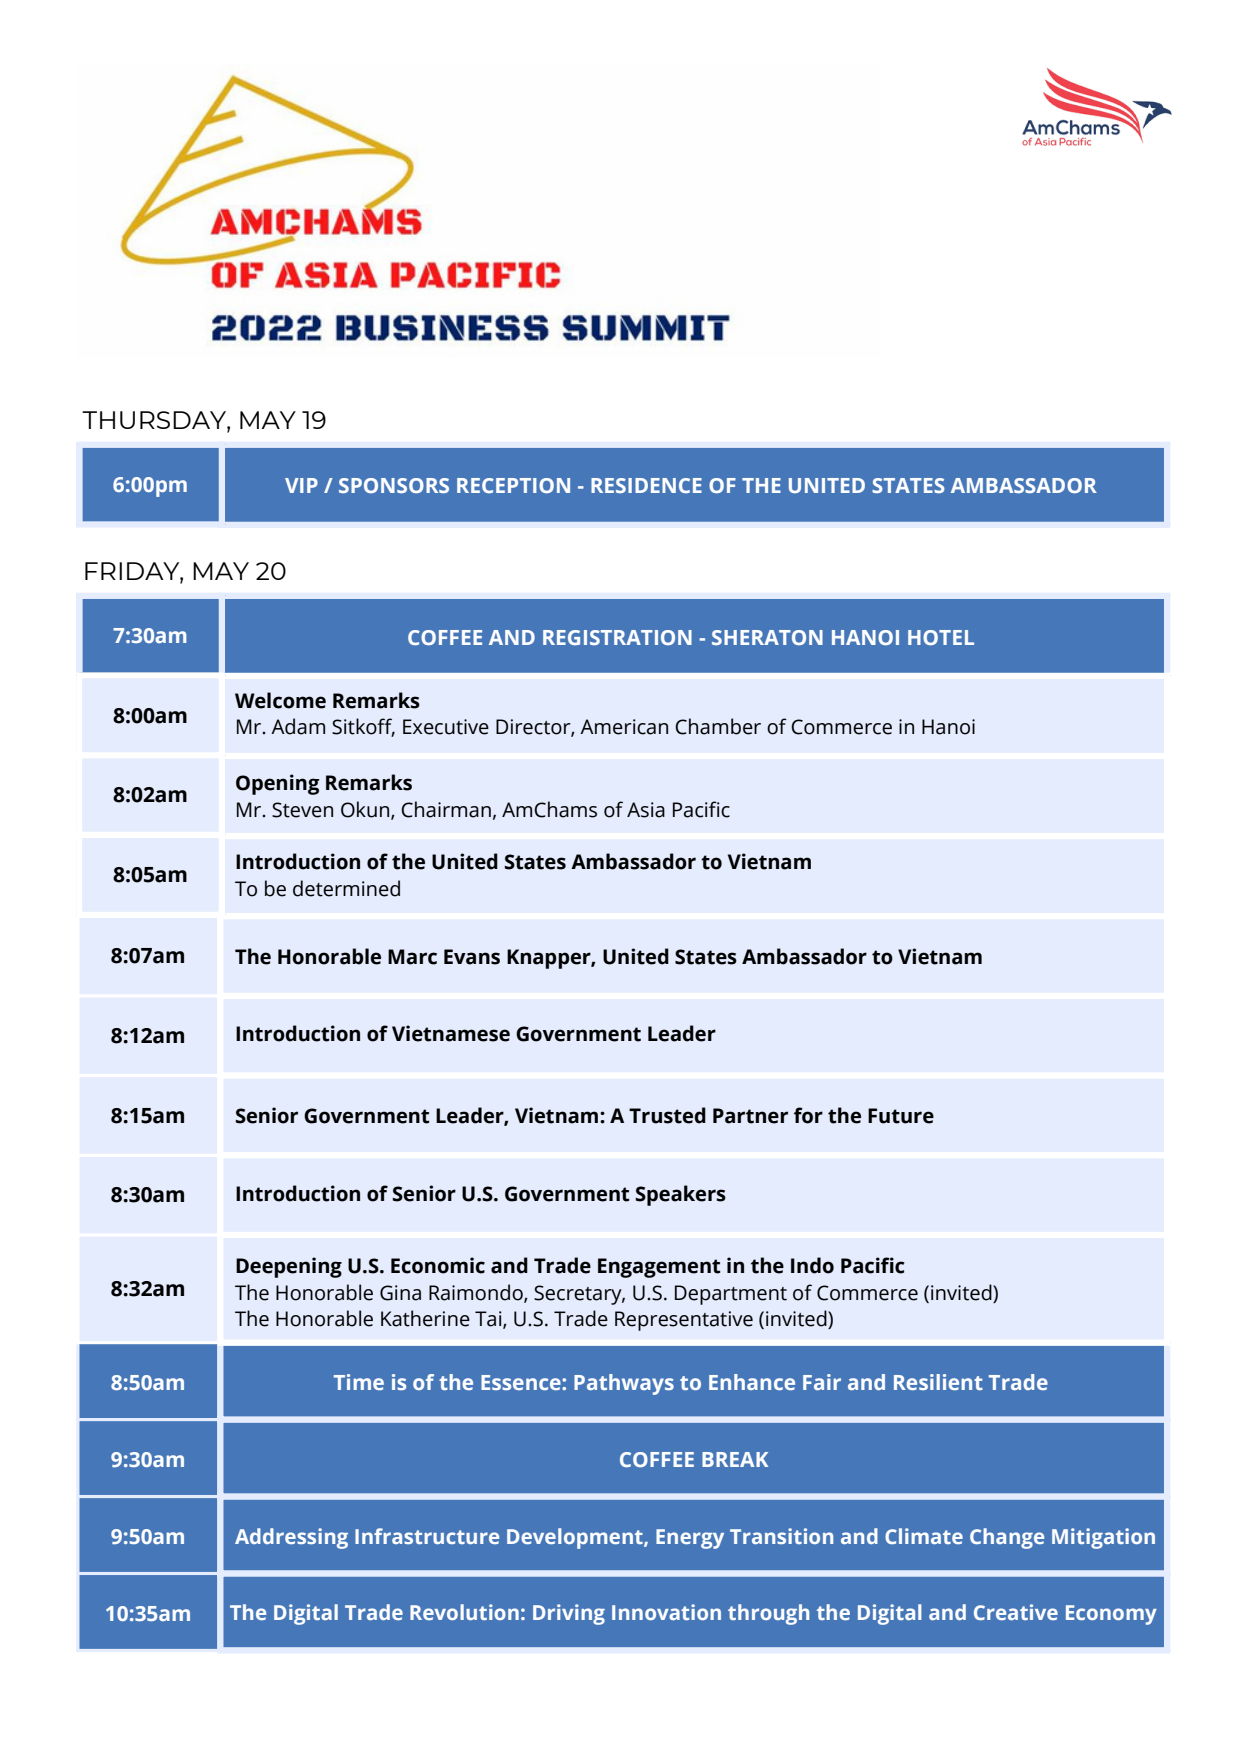  I want to click on Marc, so click(412, 957).
